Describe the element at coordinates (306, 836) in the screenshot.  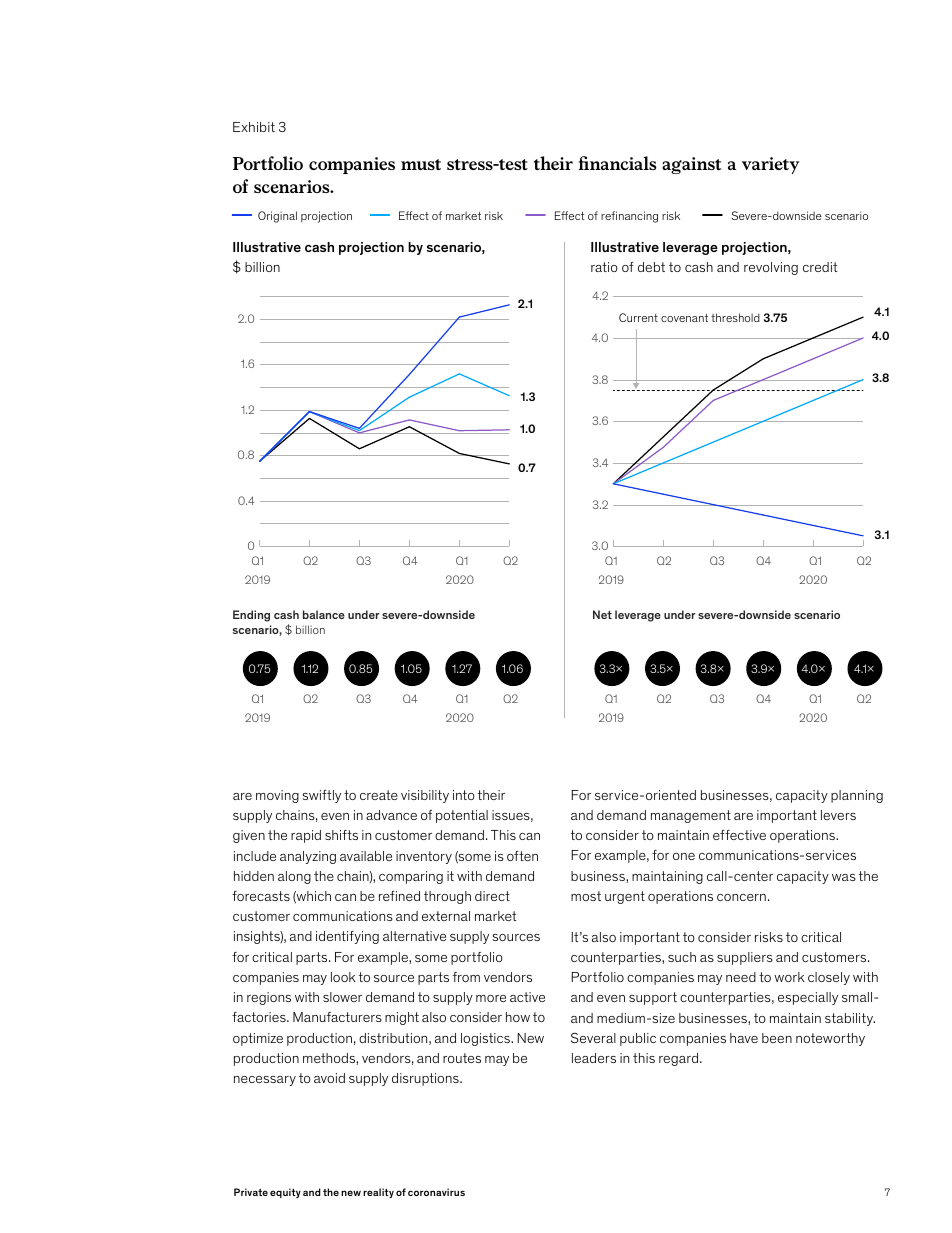
I see `rapid` at that location.
